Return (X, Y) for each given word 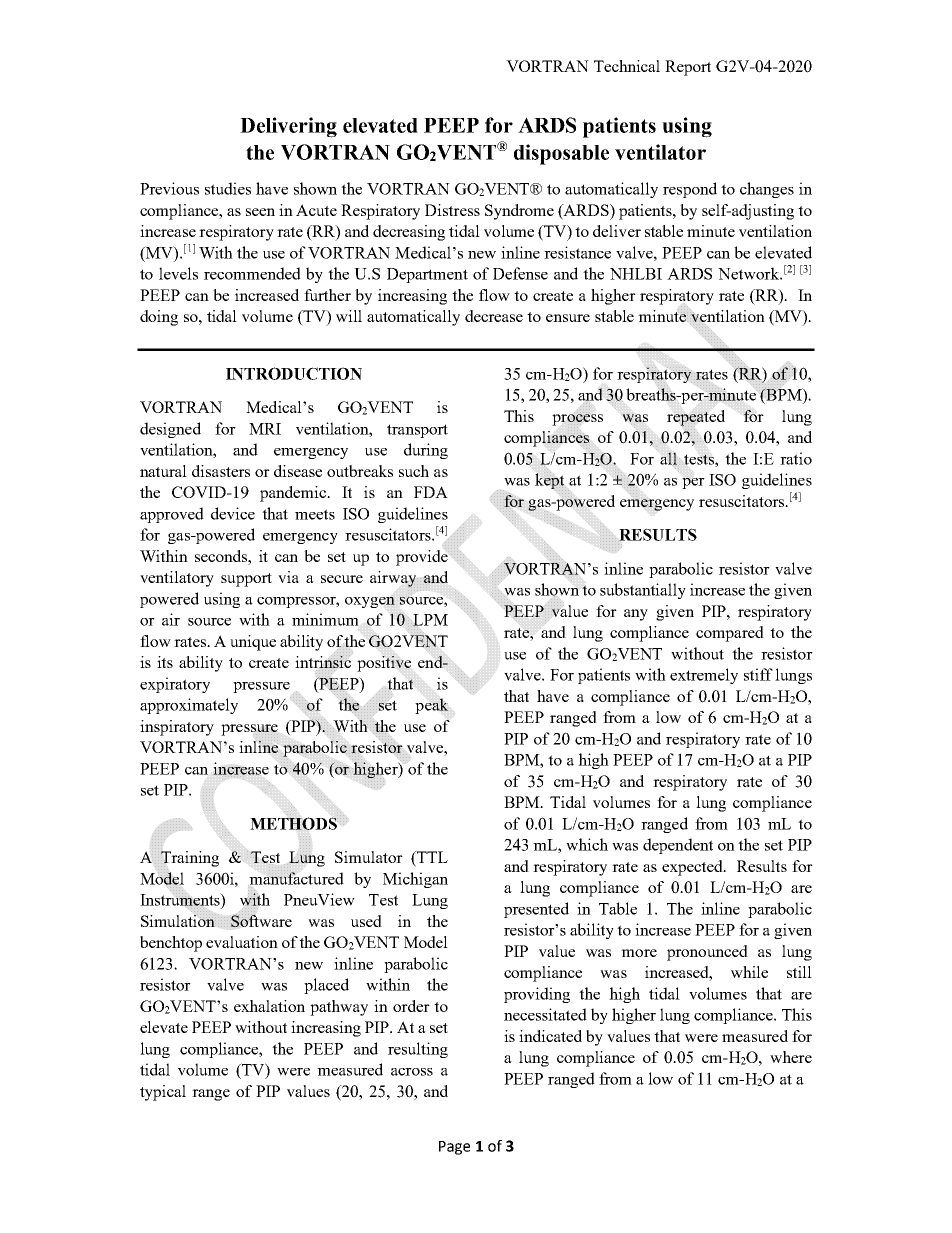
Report (688, 68)
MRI (265, 429)
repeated (696, 418)
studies (228, 188)
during (426, 451)
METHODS (294, 822)
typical (163, 1093)
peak (431, 706)
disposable (561, 154)
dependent (678, 846)
